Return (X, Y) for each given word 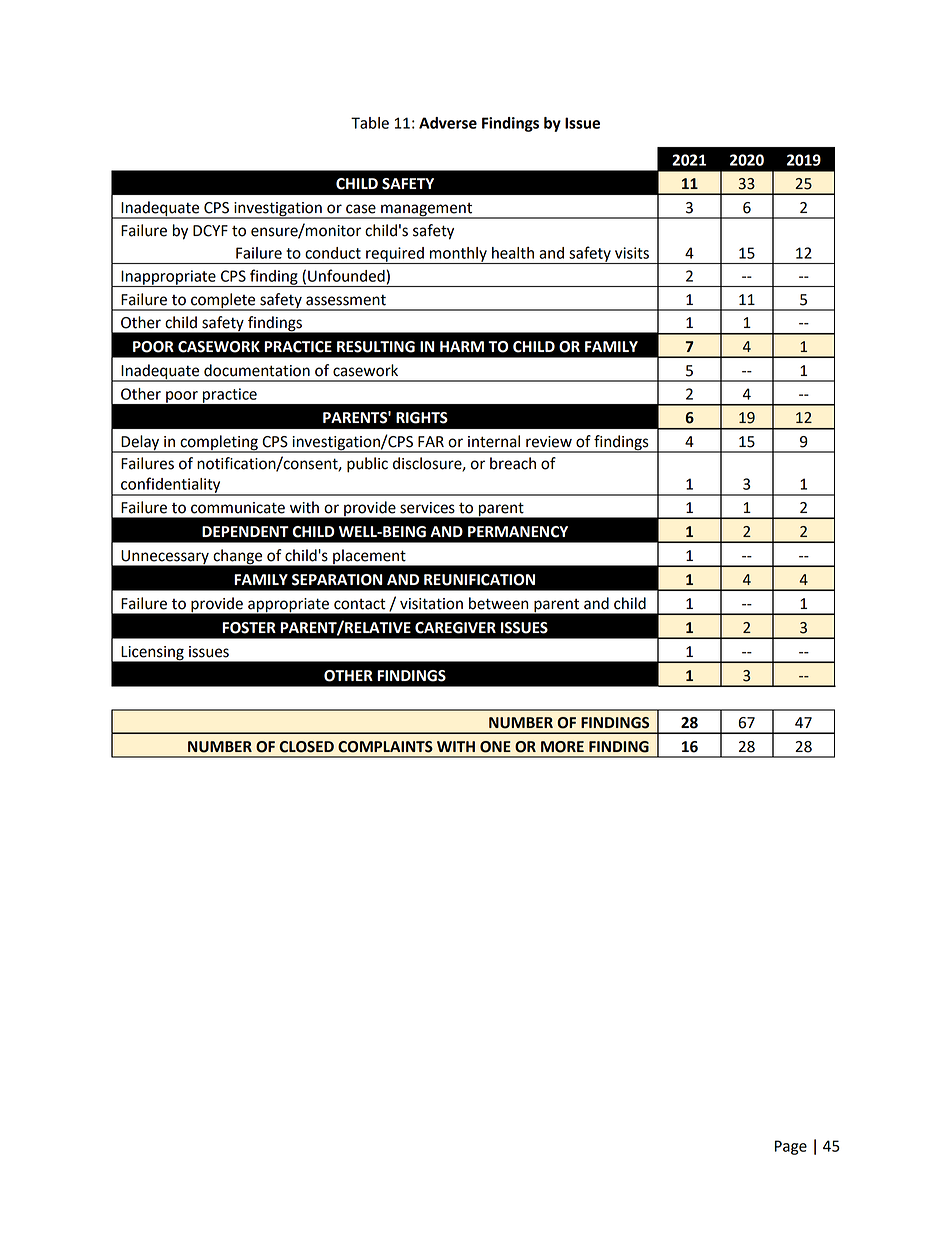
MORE (562, 747)
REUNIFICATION (479, 580)
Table (370, 123)
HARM (462, 346)
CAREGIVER (455, 628)
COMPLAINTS (385, 747)
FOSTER (249, 628)
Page (791, 1147)
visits (632, 253)
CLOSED (307, 747)
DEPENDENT (245, 531)
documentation (257, 370)
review (549, 442)
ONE (495, 747)
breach (513, 463)
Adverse (448, 123)
